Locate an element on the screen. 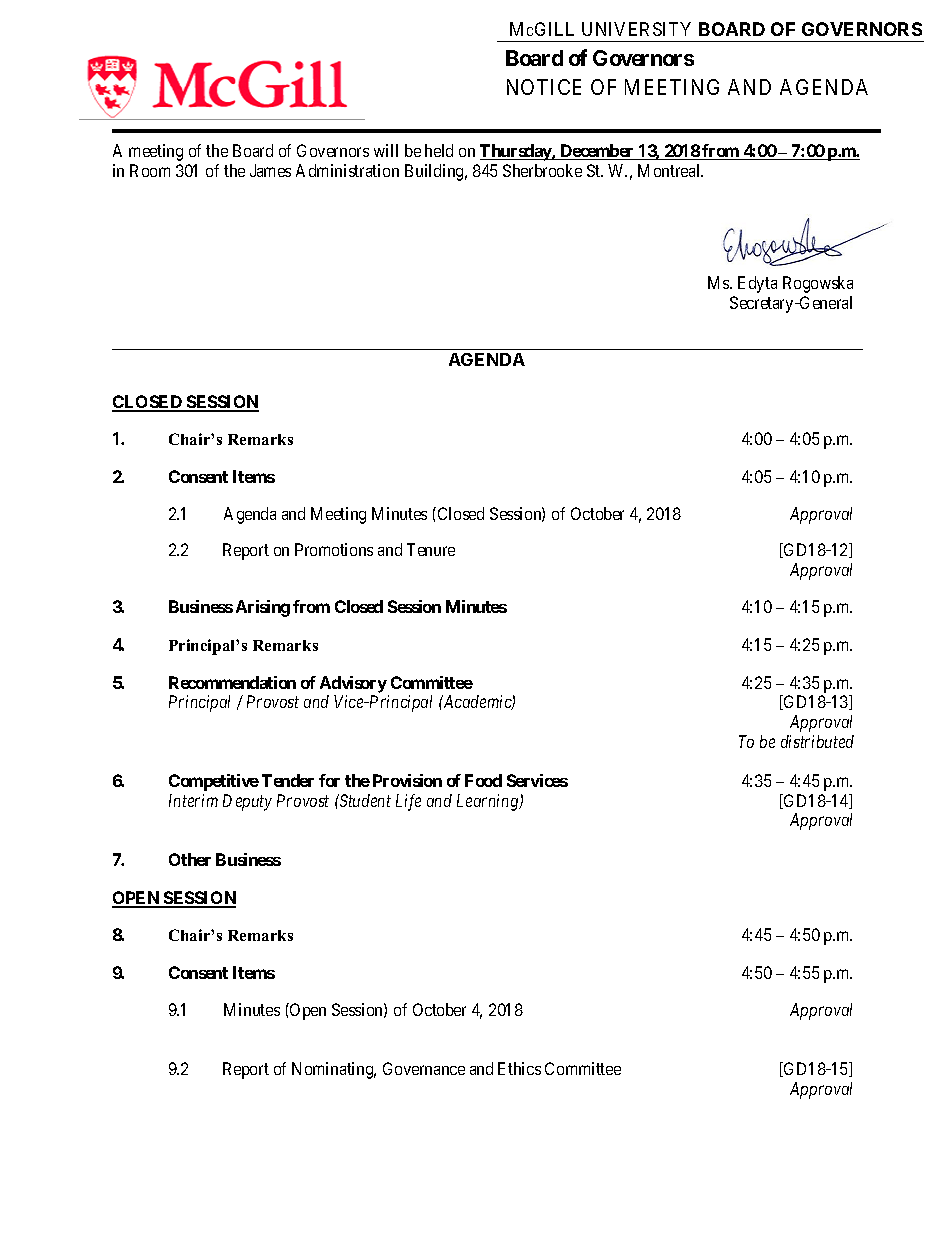 The width and height of the screenshot is (952, 1233). Tenure is located at coordinates (431, 549).
